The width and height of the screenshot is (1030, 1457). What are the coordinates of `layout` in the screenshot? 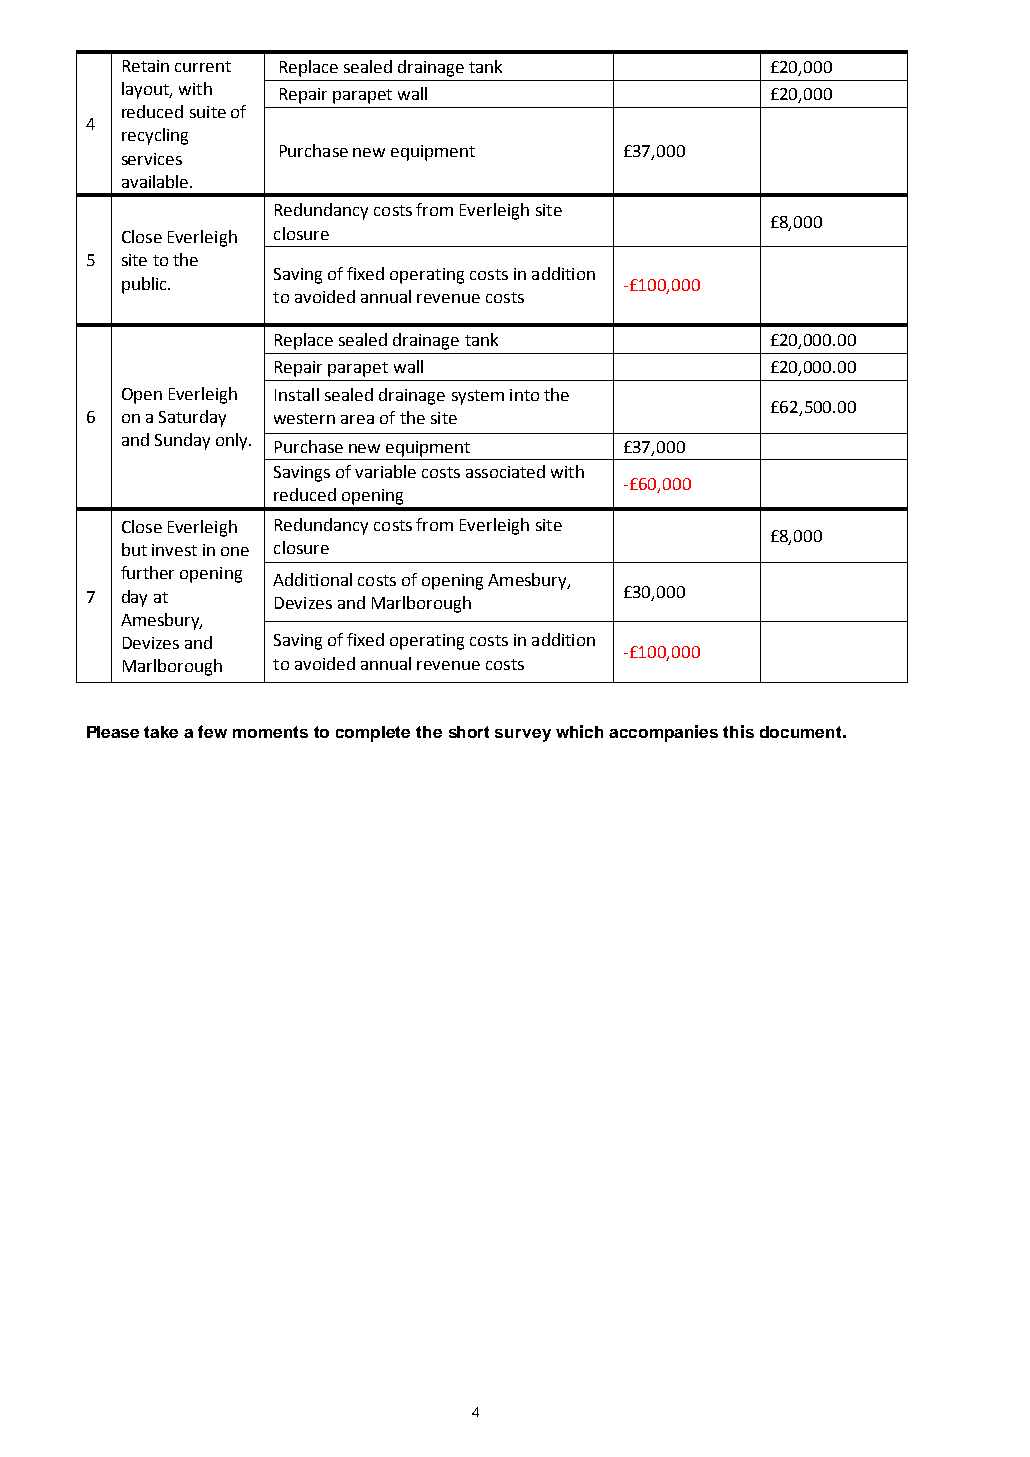 It's located at (146, 90).
